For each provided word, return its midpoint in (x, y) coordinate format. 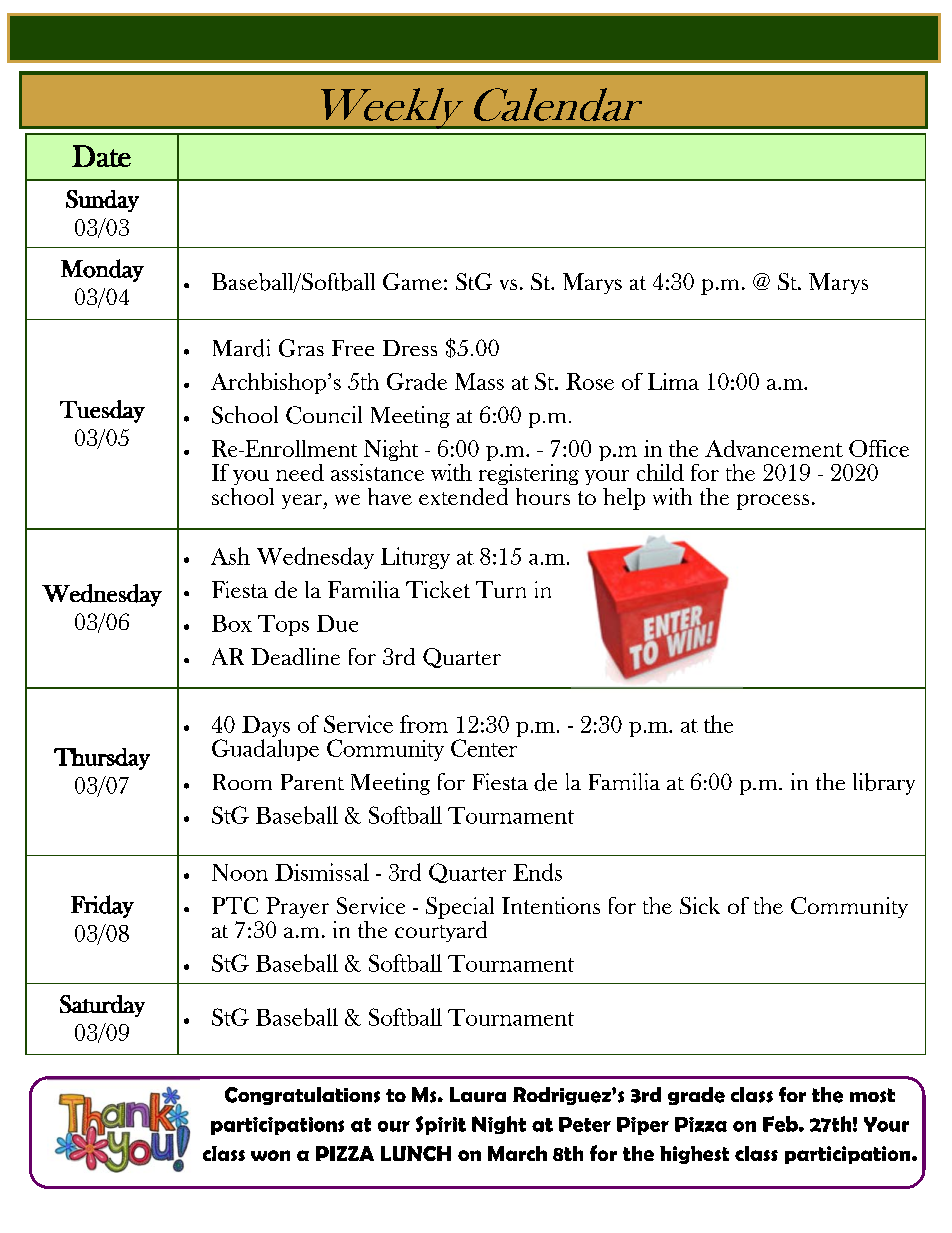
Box (232, 623)
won (270, 1155)
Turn (501, 589)
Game (412, 281)
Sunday (102, 201)
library (884, 784)
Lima (673, 381)
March (517, 1153)
